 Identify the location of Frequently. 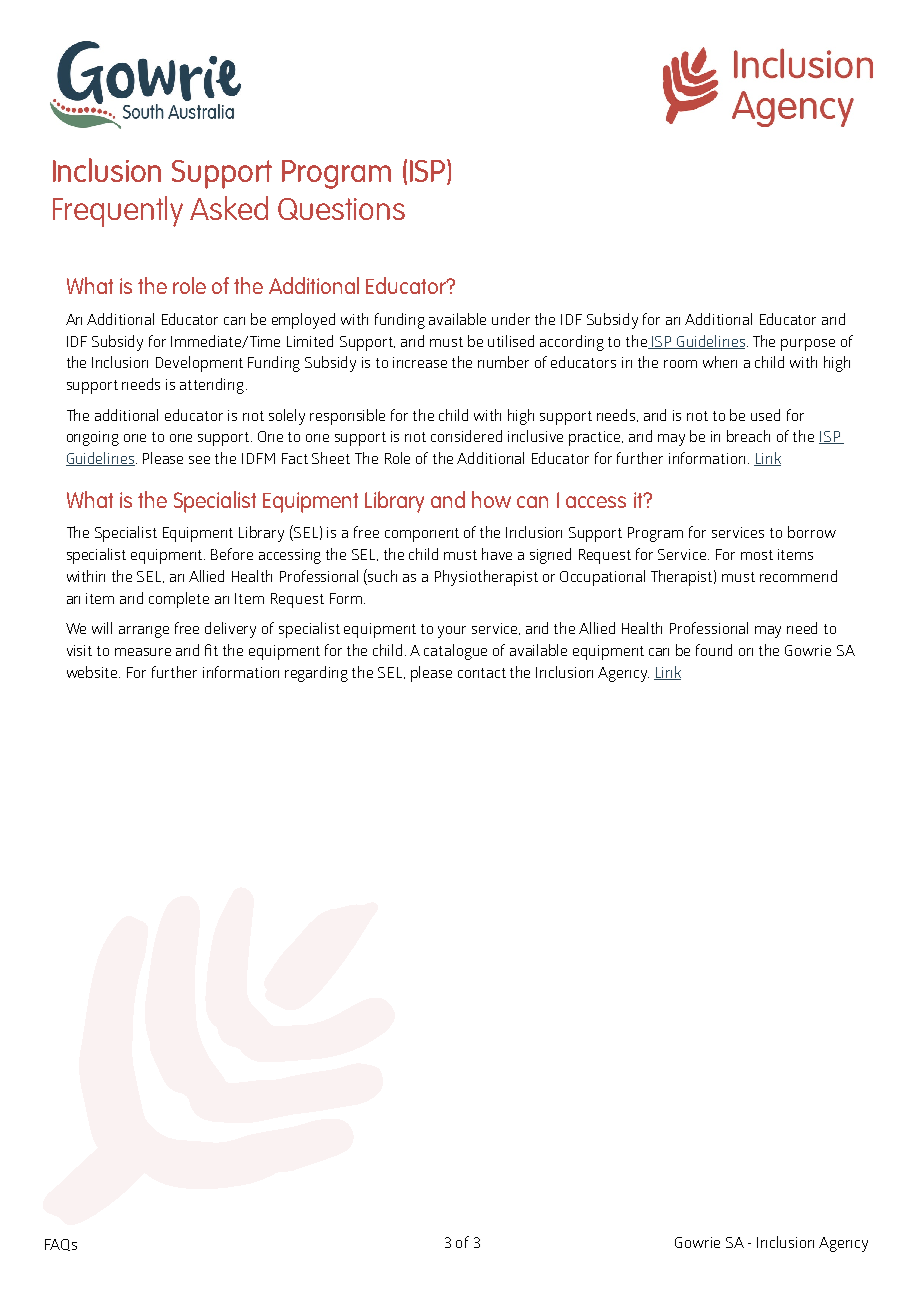
(118, 211).
